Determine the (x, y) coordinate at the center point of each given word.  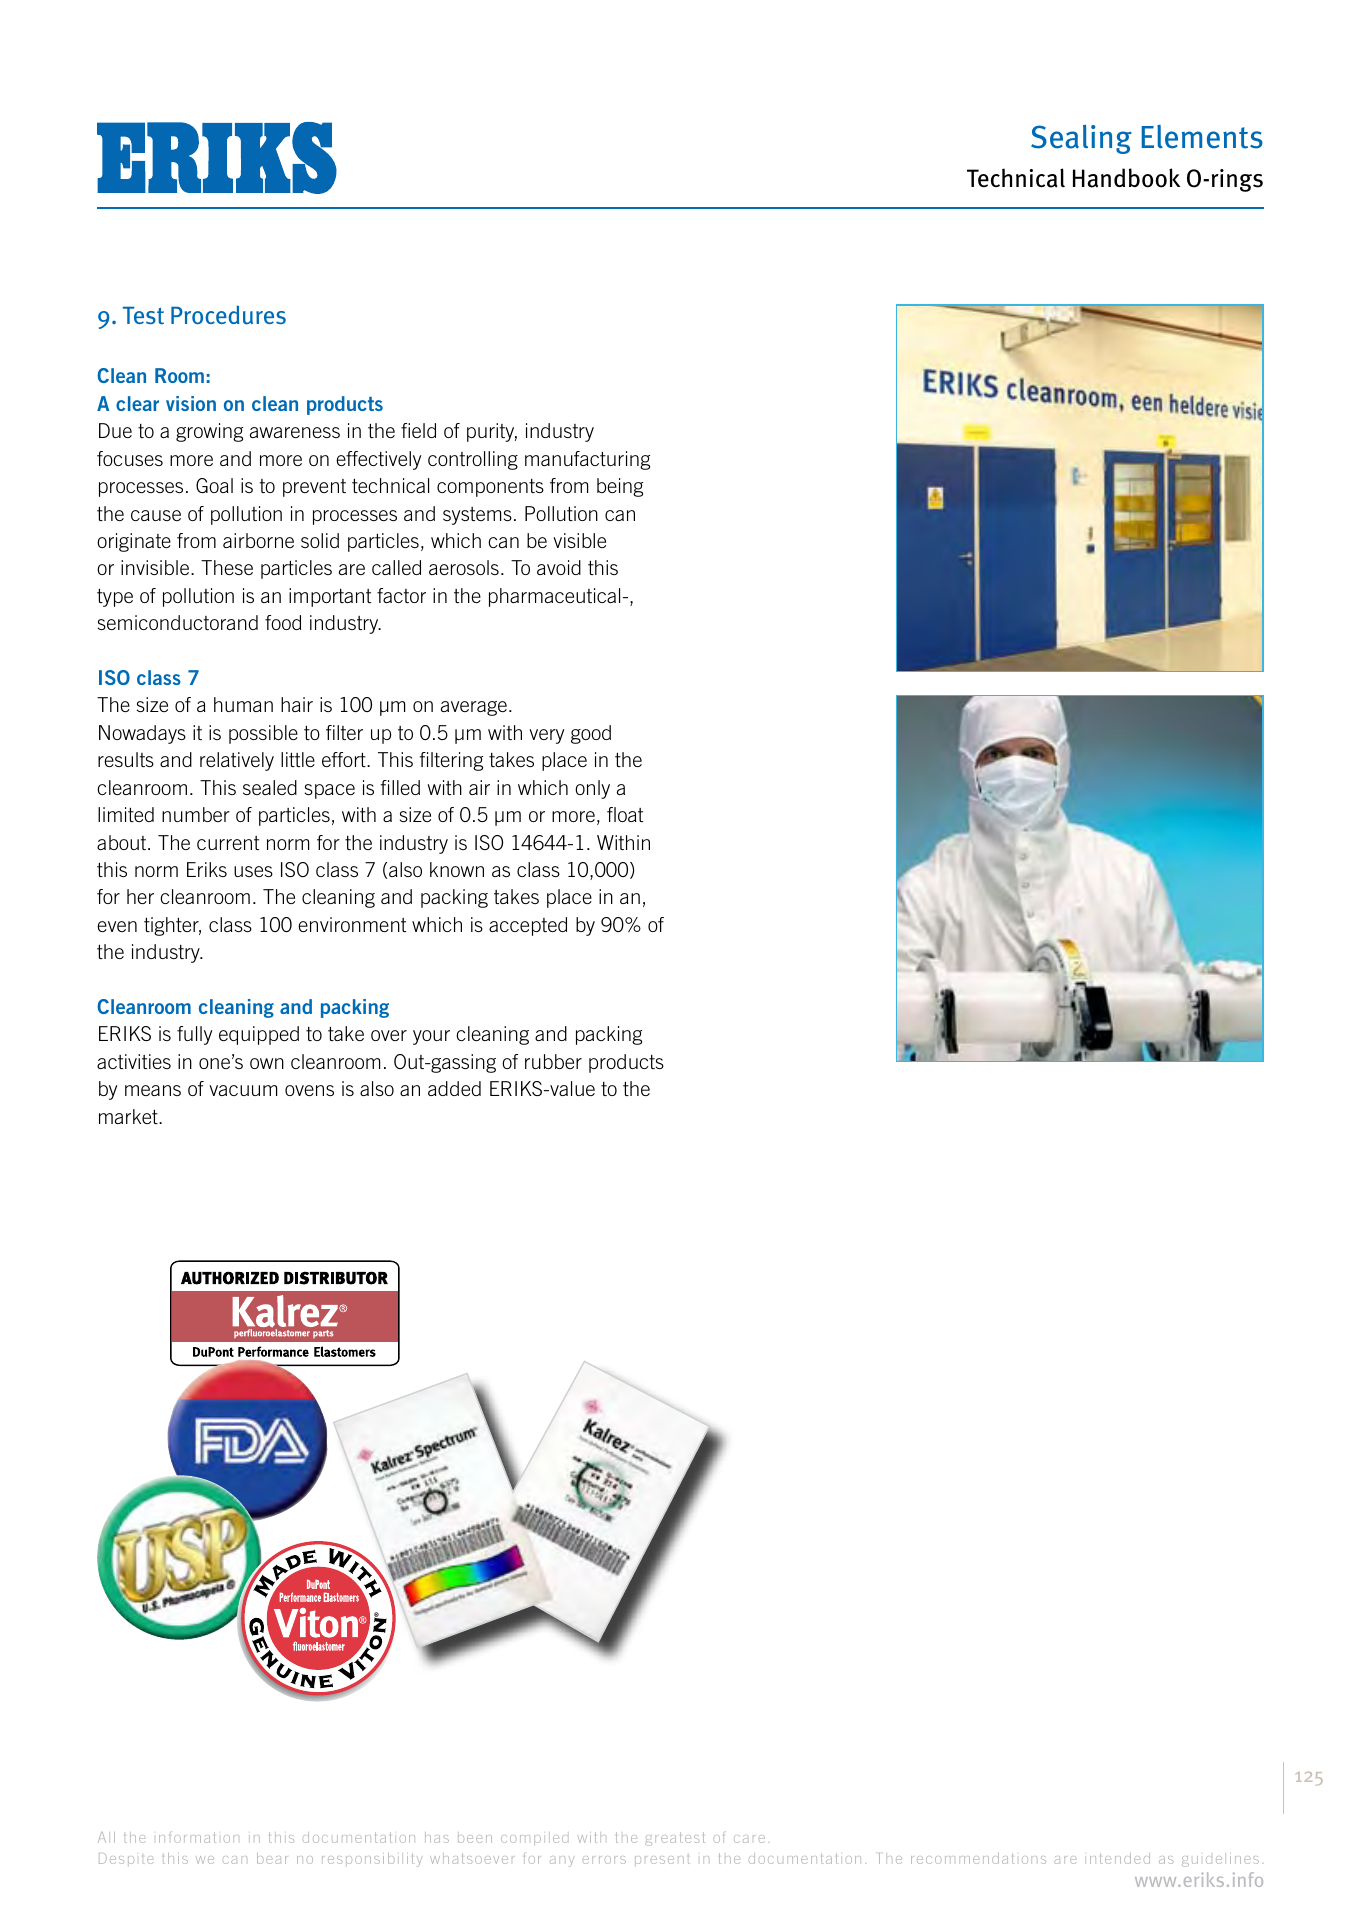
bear (272, 1858)
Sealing (1081, 139)
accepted (528, 926)
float (625, 814)
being (620, 487)
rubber (553, 1061)
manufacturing (587, 460)
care (749, 1839)
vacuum (243, 1090)
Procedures (228, 315)
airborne (258, 540)
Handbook (1126, 178)
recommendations (978, 1858)
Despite (126, 1858)
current (228, 843)
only (592, 789)
